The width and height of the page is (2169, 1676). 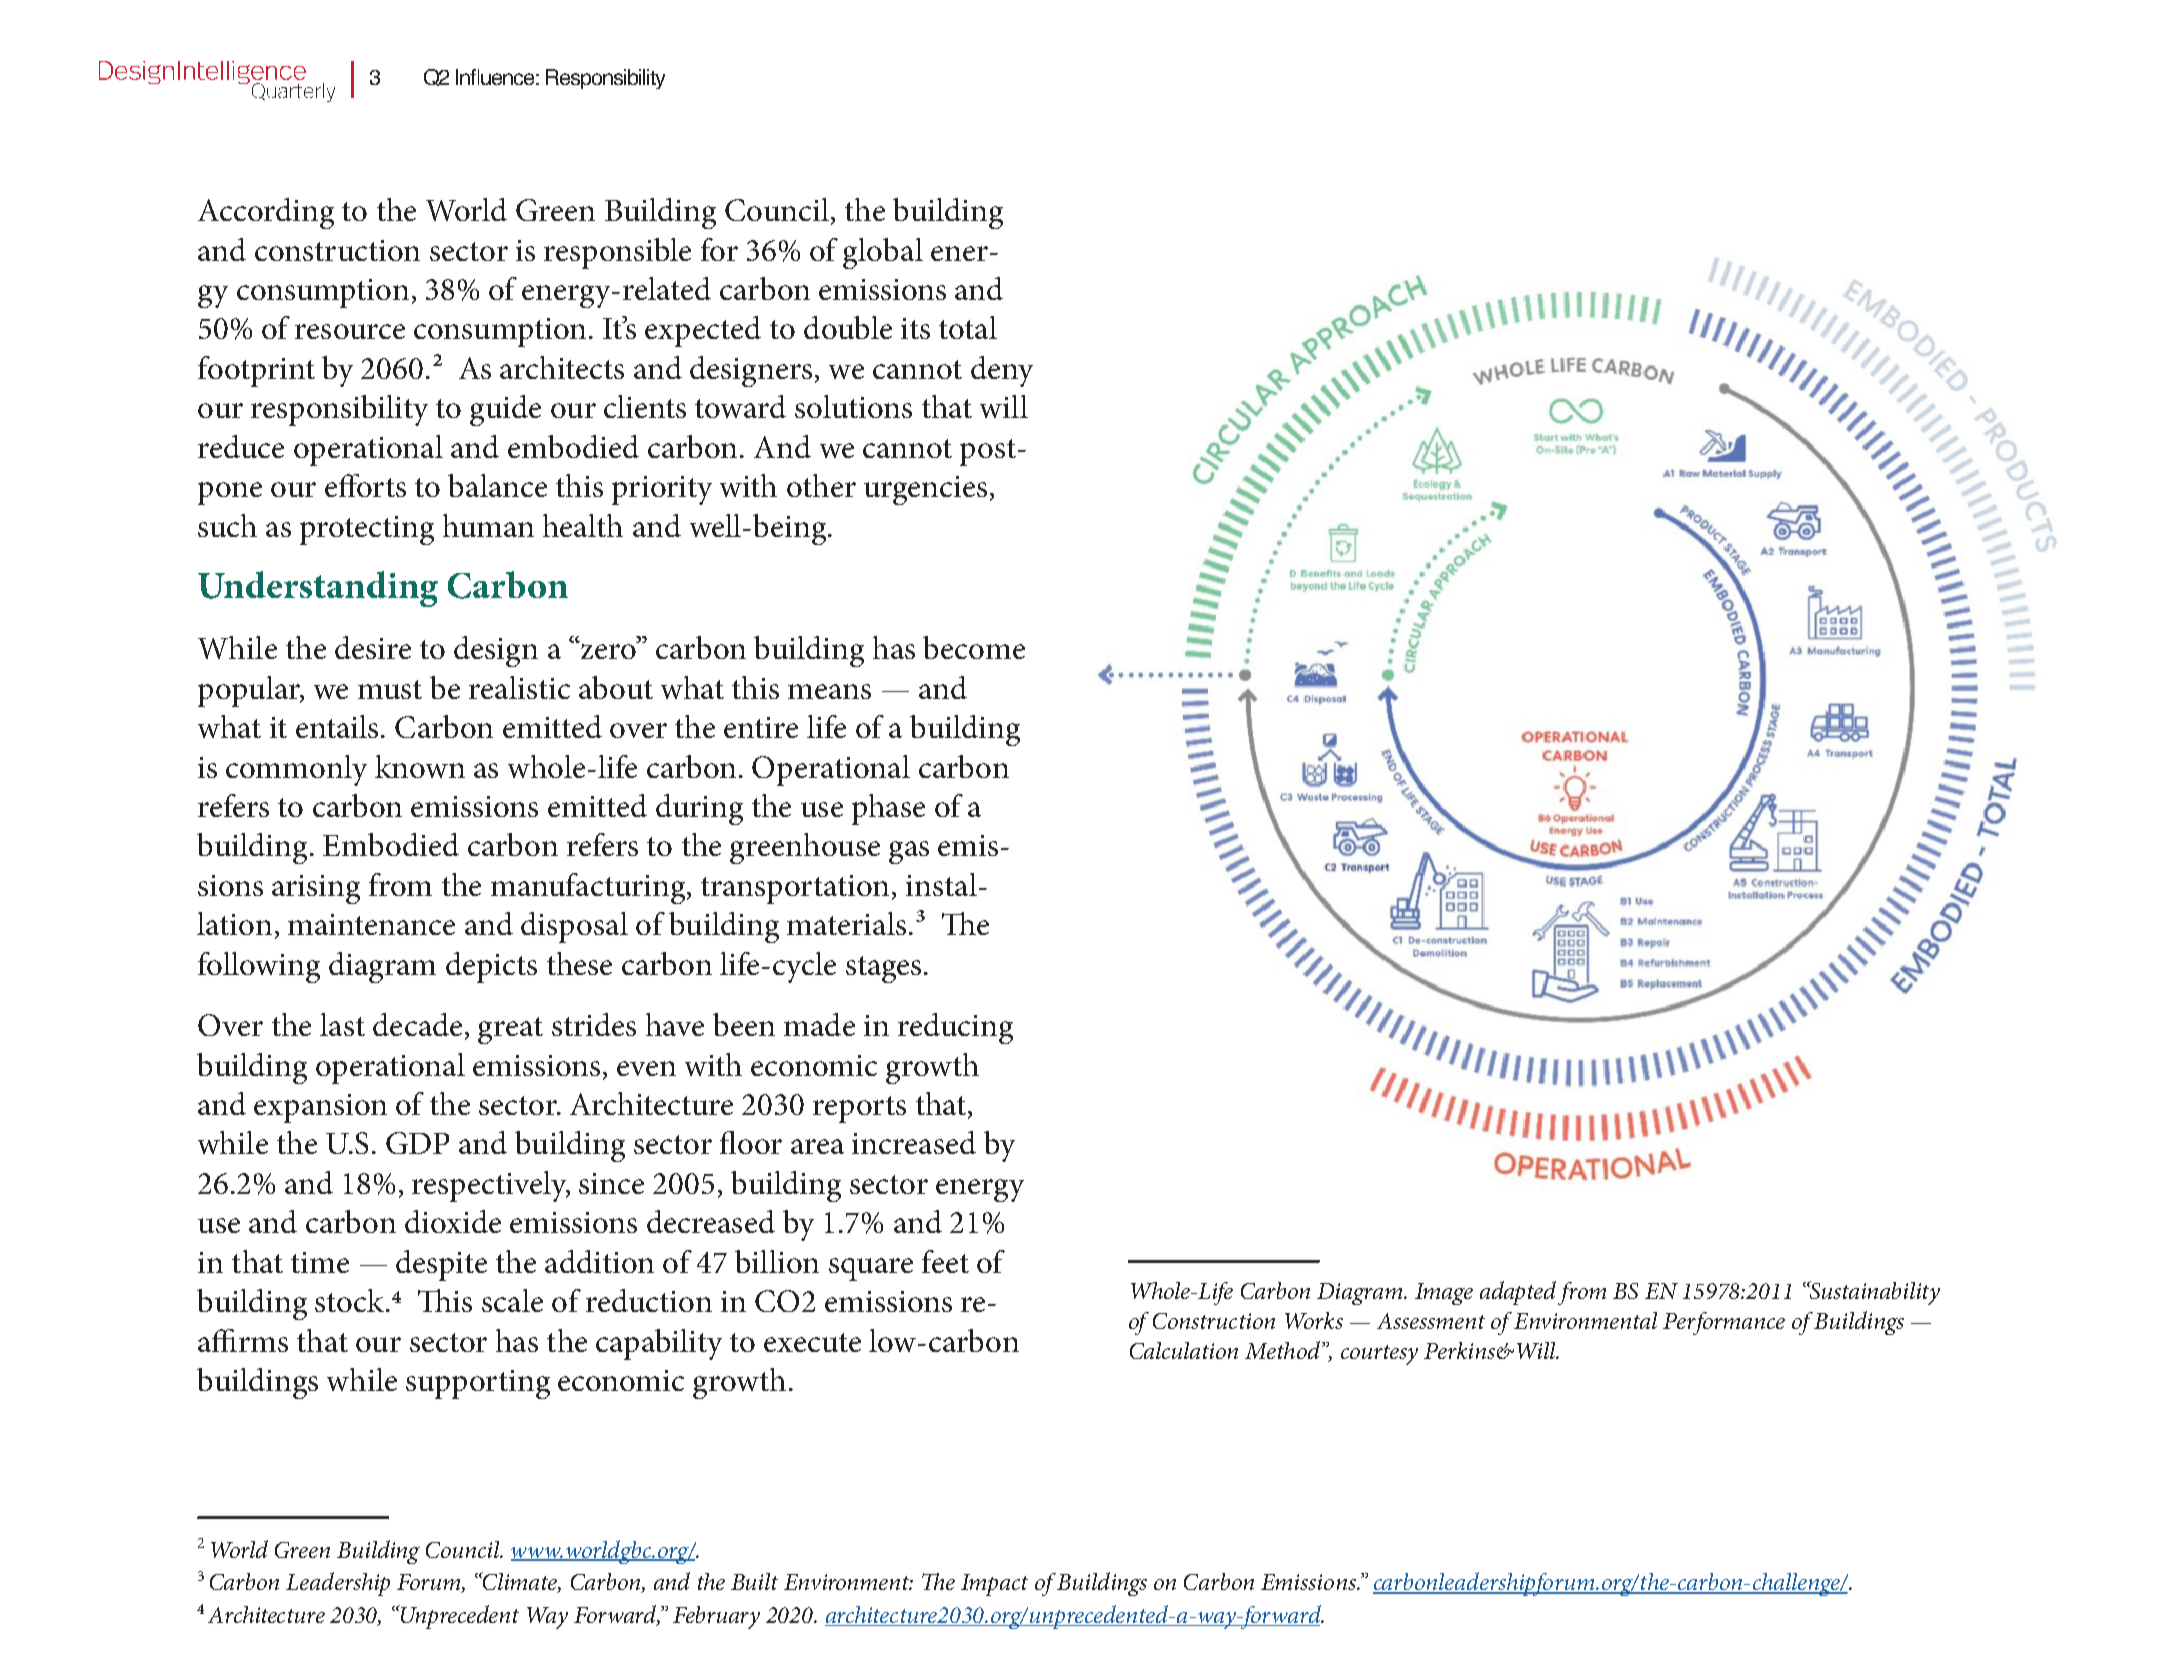 I want to click on global, so click(x=883, y=253).
